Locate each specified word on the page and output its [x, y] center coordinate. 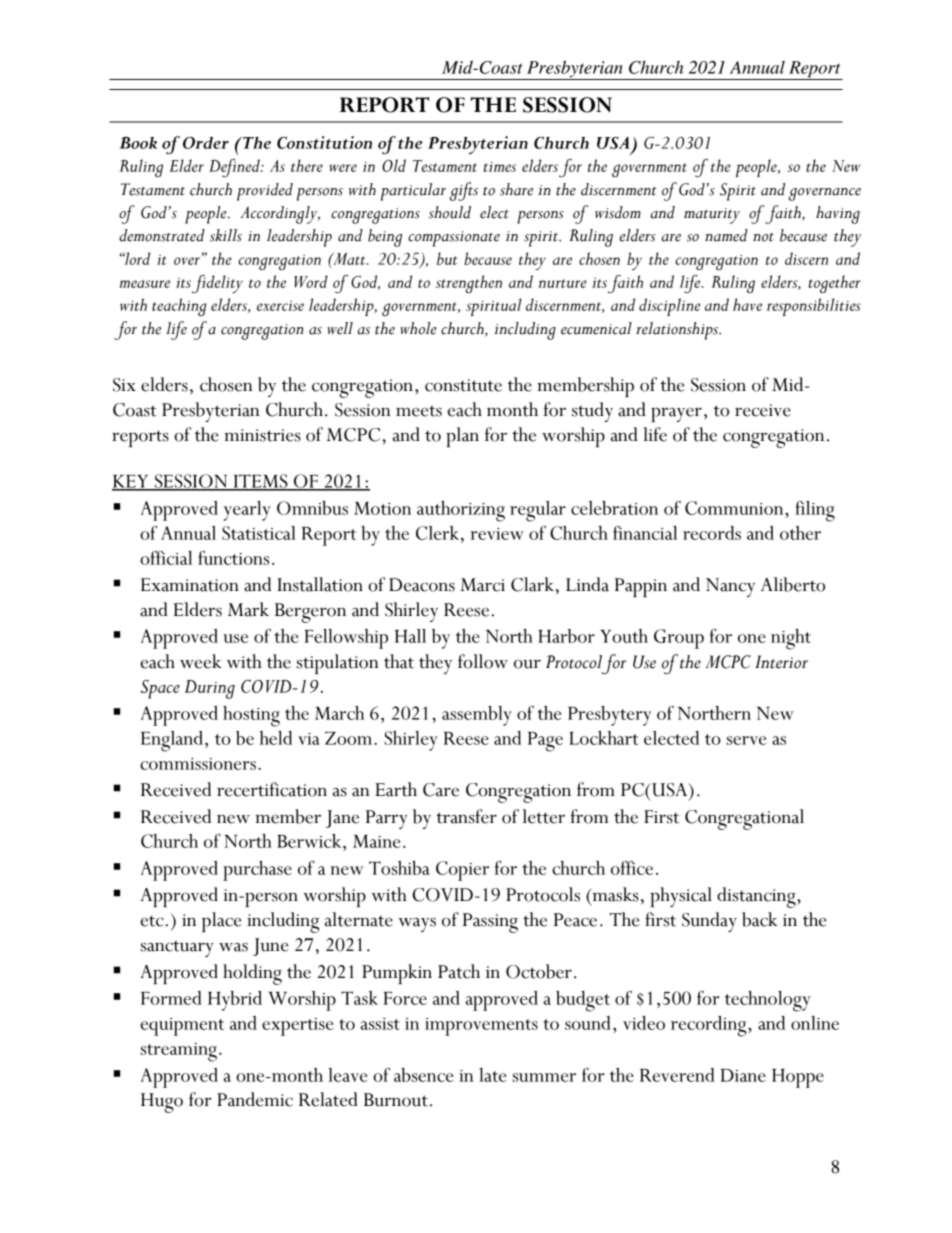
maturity [712, 216]
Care [441, 790]
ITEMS [260, 482]
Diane [743, 1075]
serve [746, 740]
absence [423, 1075]
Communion [735, 508]
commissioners [198, 764]
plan [462, 437]
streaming [179, 1052]
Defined [235, 168]
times [500, 167]
